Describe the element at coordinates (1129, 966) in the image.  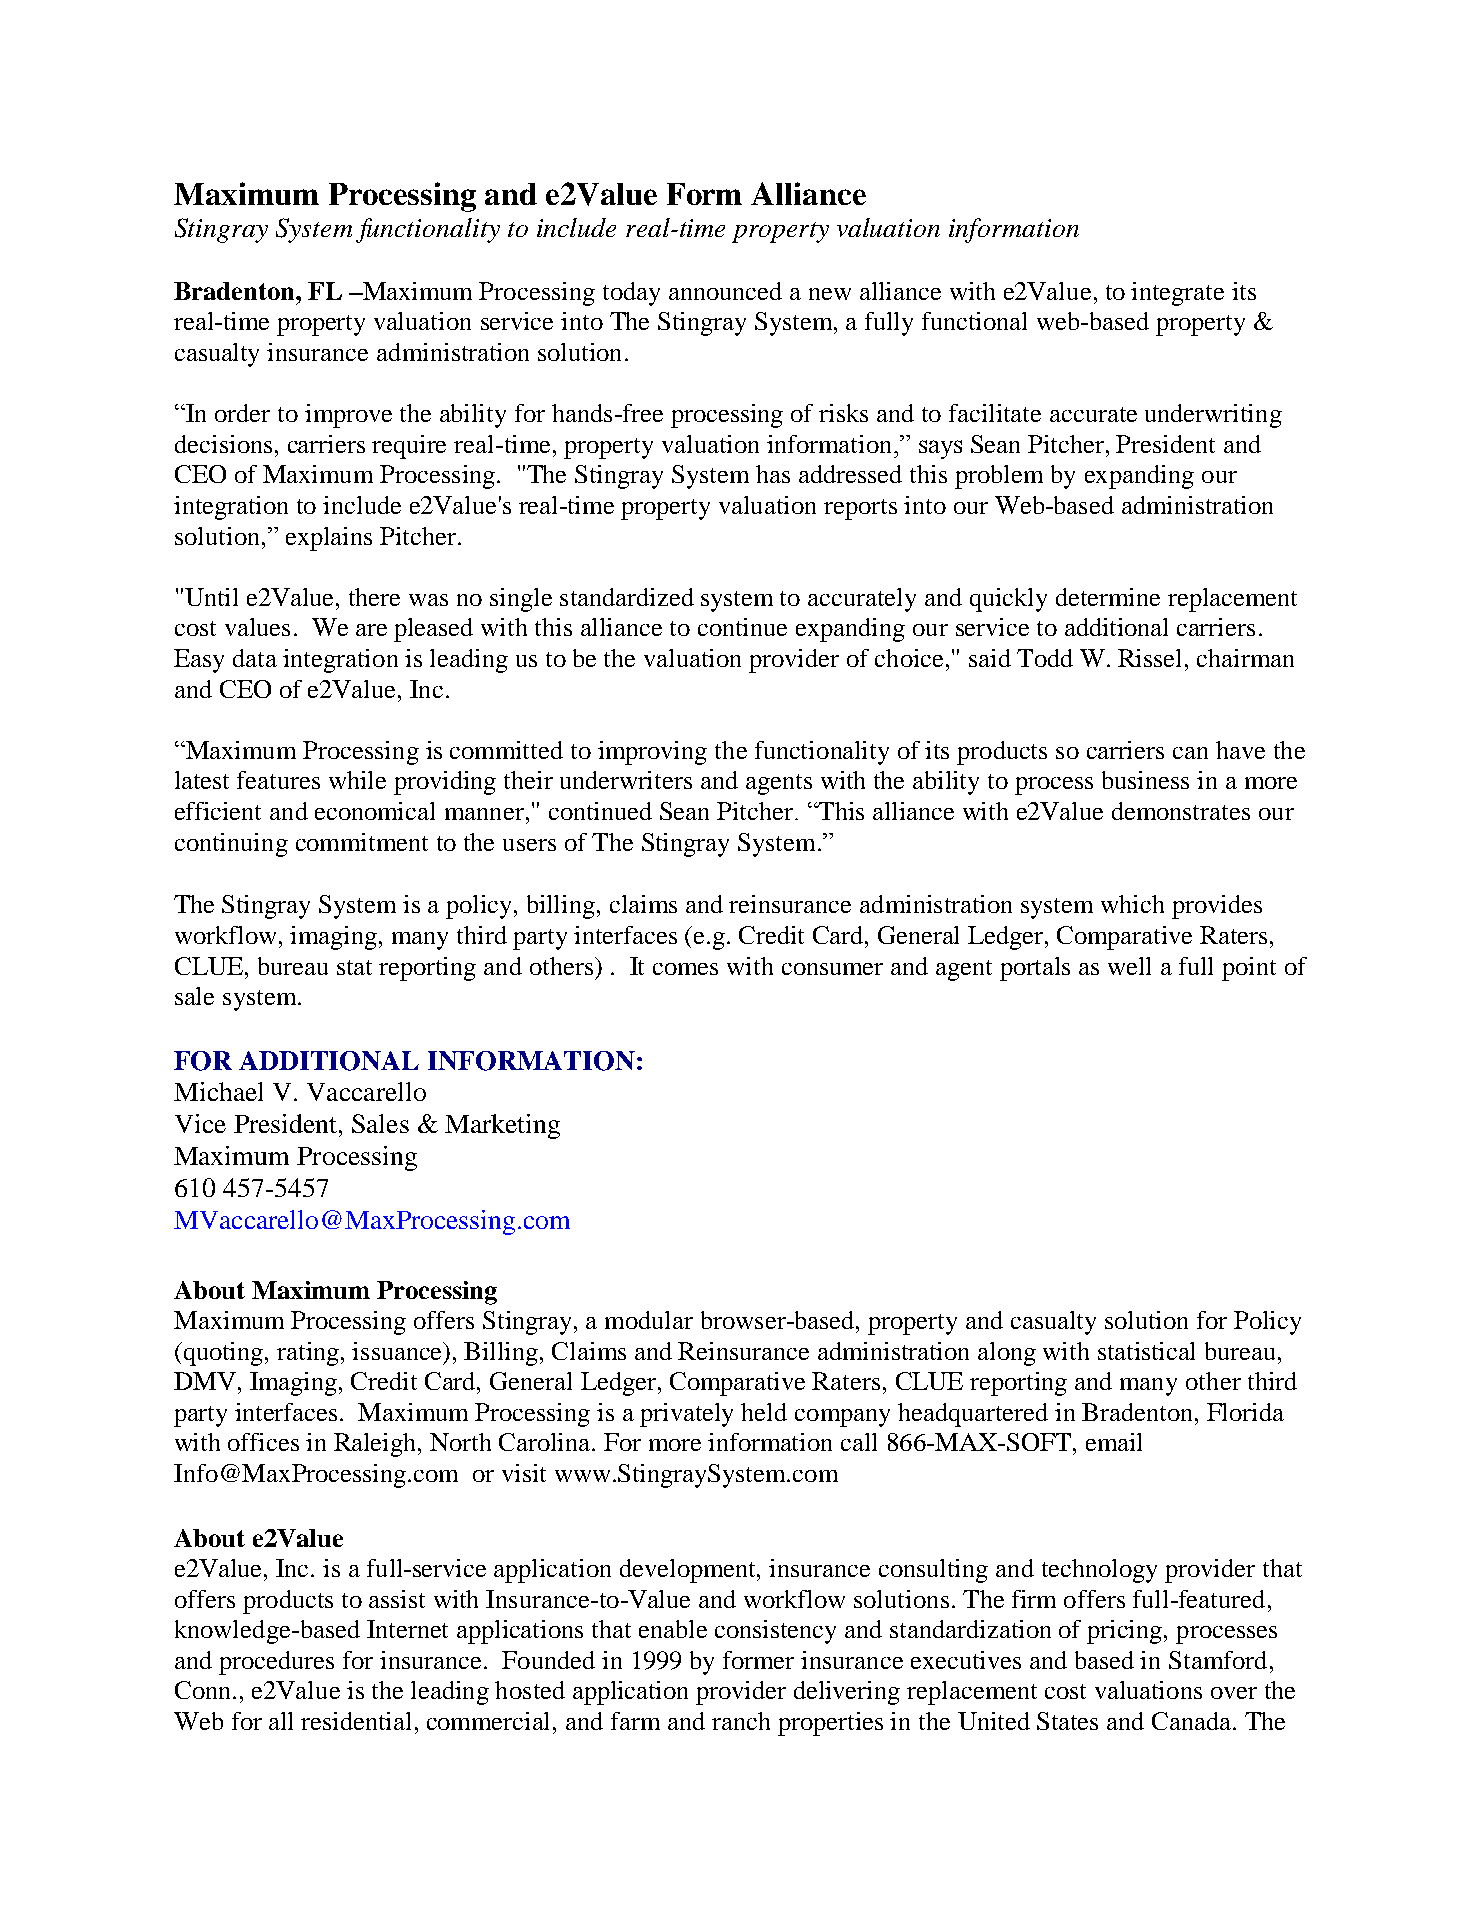
I see `well` at that location.
